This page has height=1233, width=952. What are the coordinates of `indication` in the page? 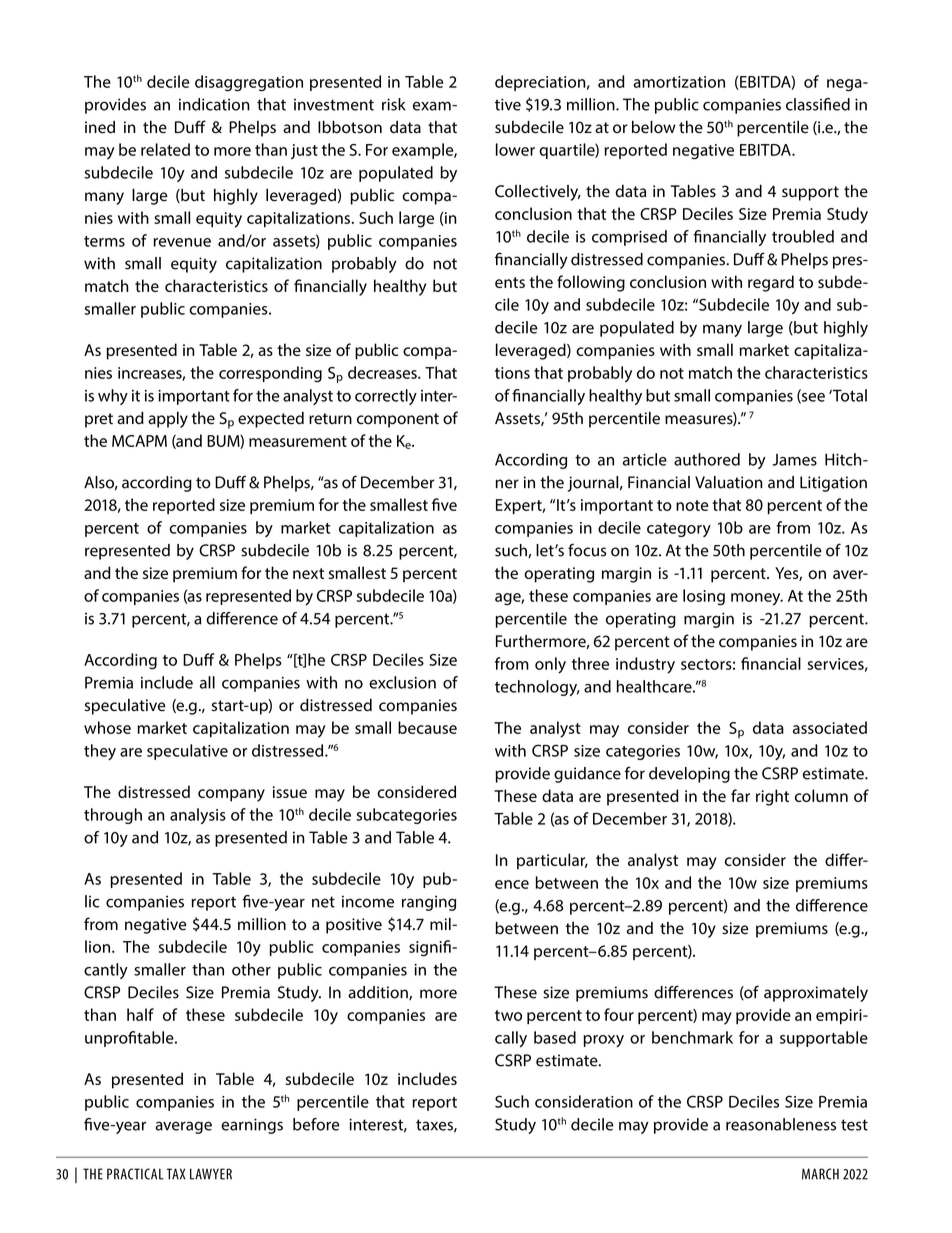 It's located at (214, 104).
